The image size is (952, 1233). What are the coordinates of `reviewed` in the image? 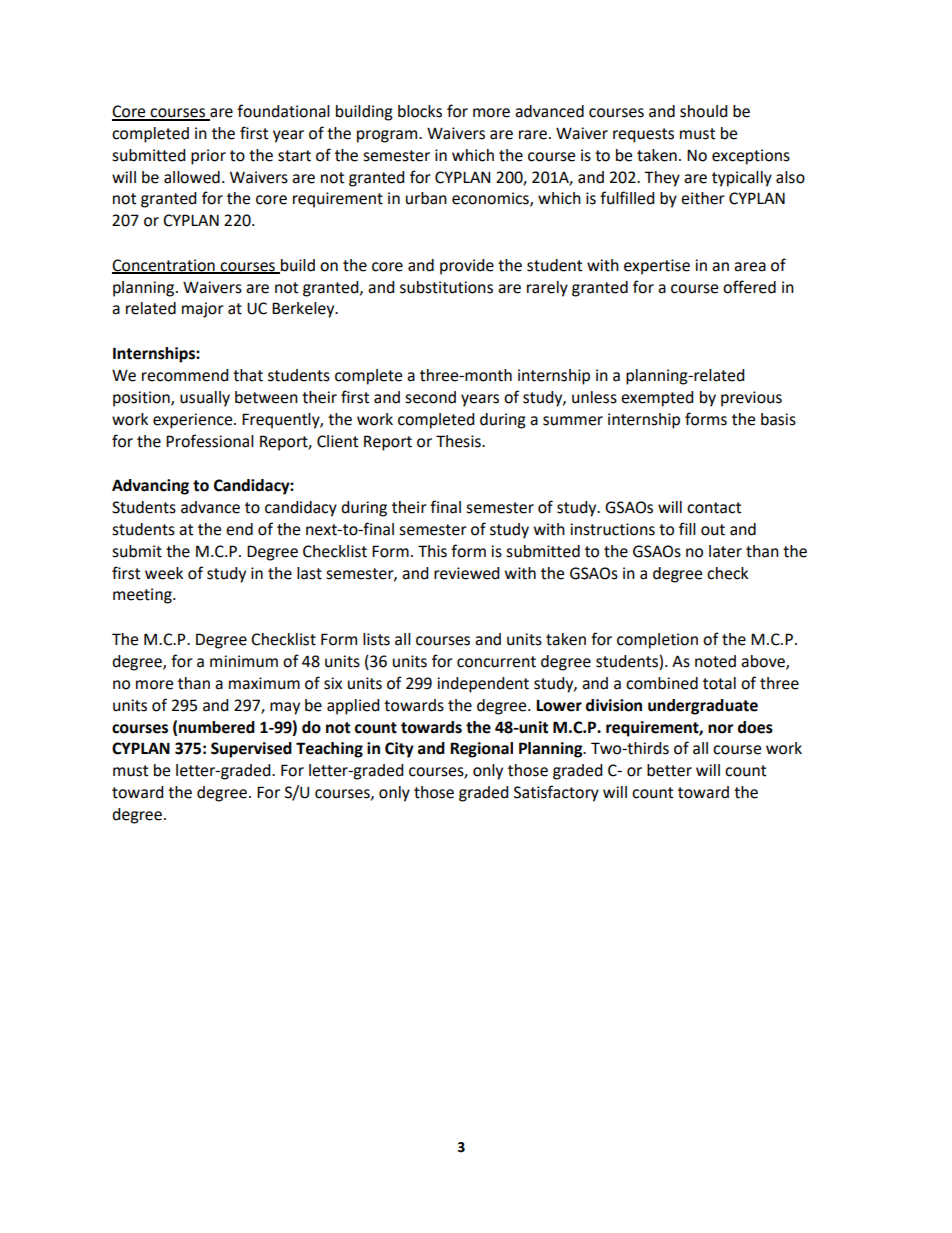 It's located at (467, 573).
